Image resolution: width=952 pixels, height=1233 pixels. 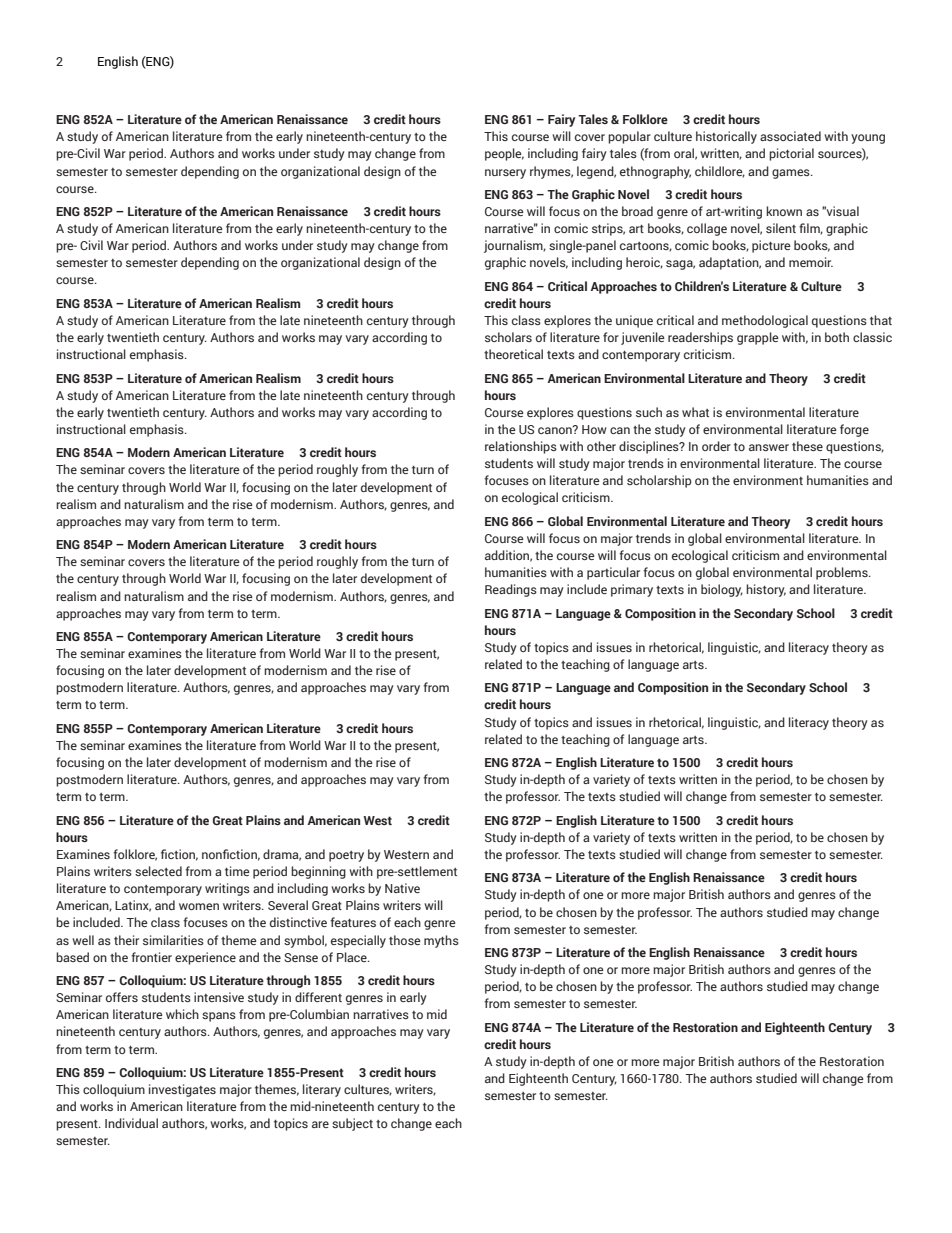 I want to click on grapple, so click(x=758, y=338).
